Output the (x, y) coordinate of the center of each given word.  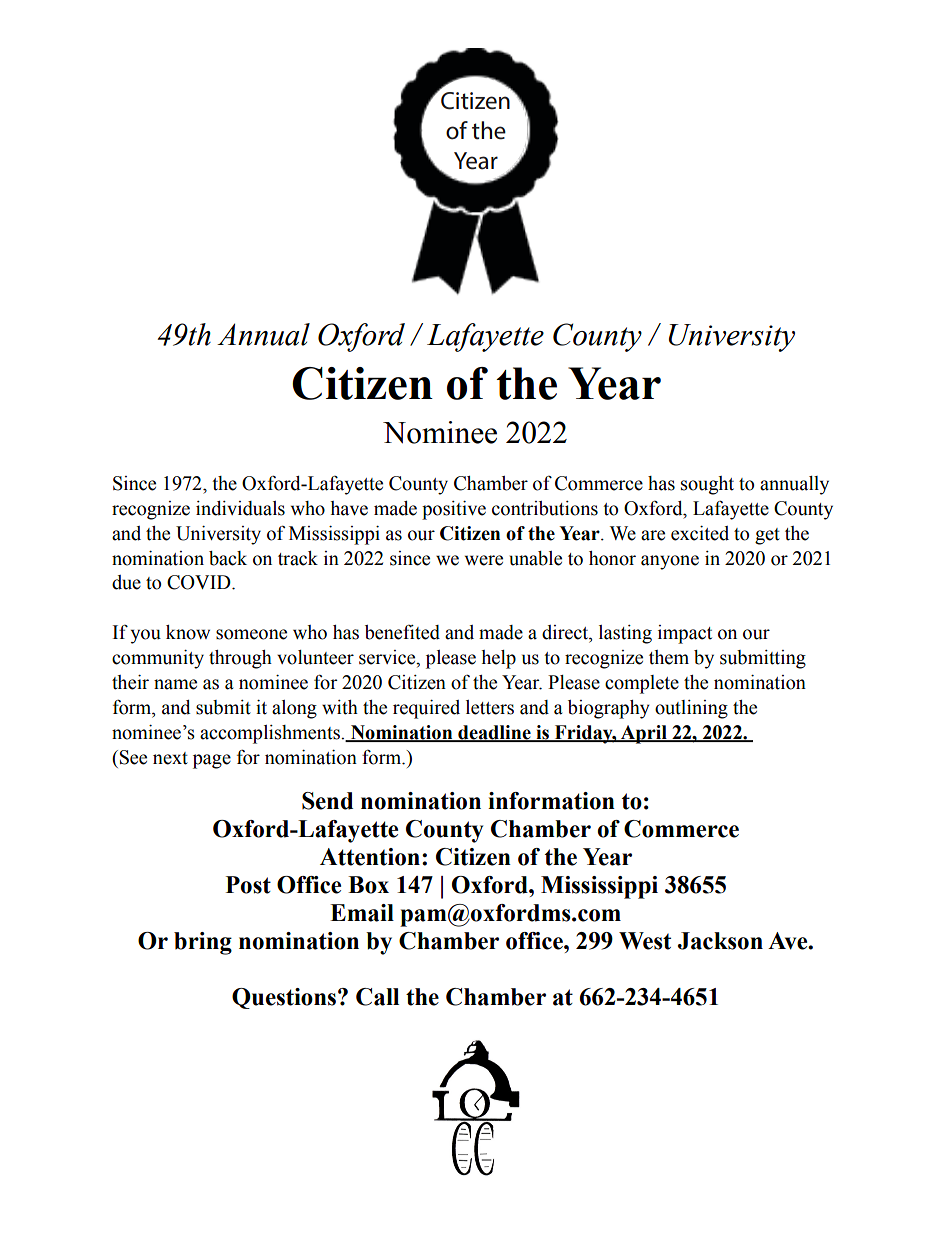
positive (454, 510)
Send (327, 801)
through (240, 659)
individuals (240, 508)
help (498, 659)
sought (707, 485)
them (669, 657)
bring (203, 943)
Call (377, 997)
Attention (370, 857)
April (644, 734)
